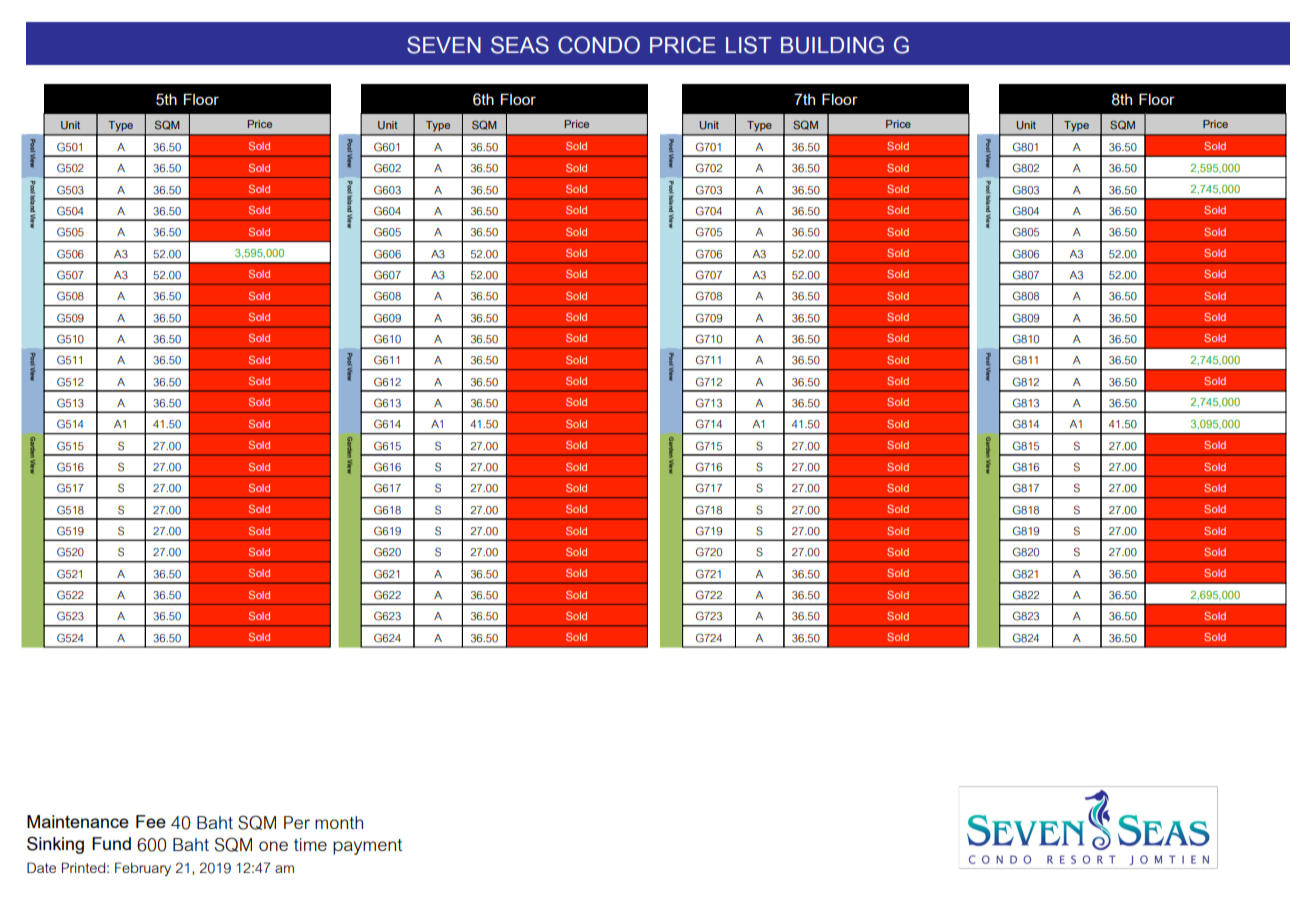  Describe the element at coordinates (599, 45) in the screenshot. I see `CONDO` at that location.
